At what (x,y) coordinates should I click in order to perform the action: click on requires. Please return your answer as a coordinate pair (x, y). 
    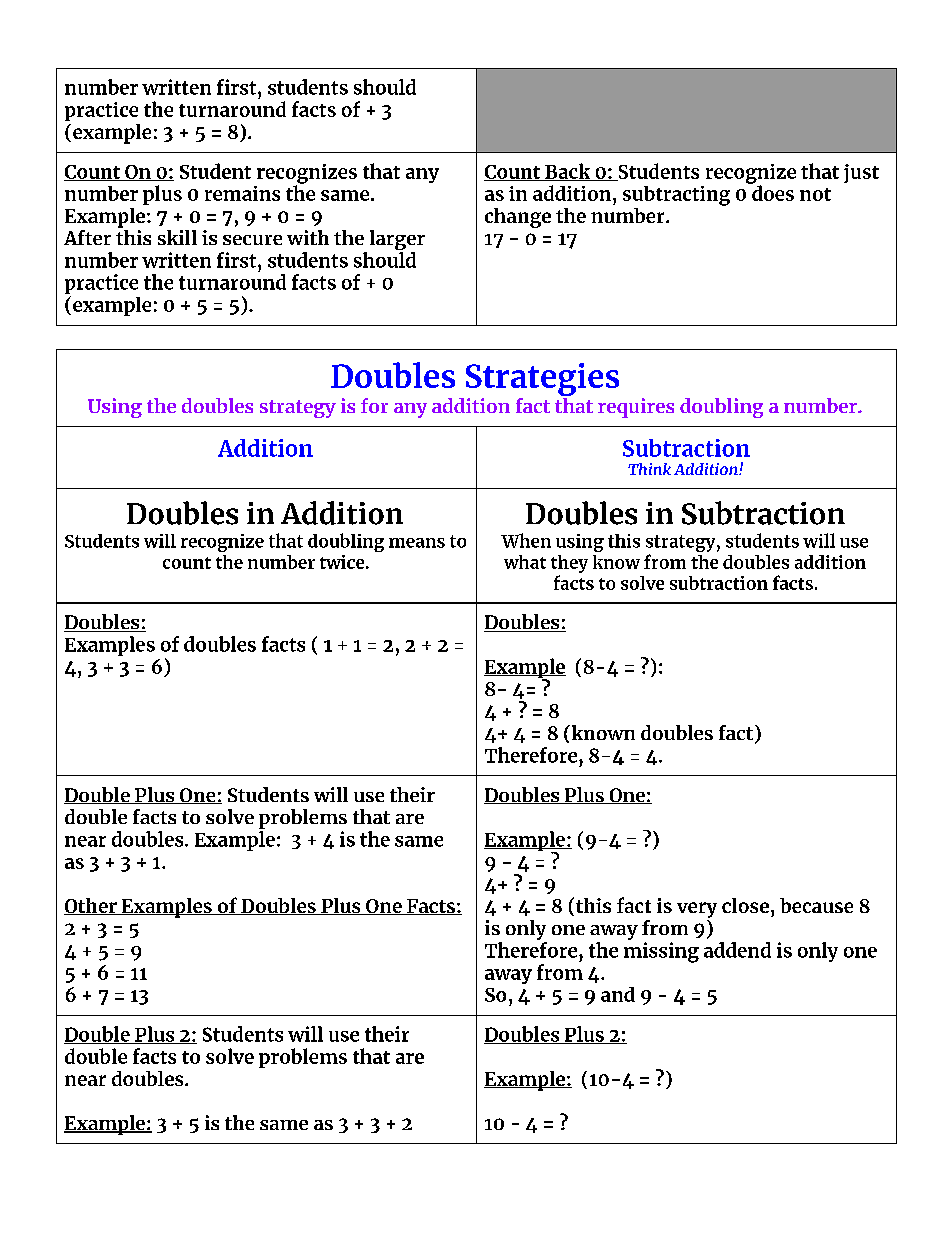
    Looking at the image, I should click on (636, 408).
